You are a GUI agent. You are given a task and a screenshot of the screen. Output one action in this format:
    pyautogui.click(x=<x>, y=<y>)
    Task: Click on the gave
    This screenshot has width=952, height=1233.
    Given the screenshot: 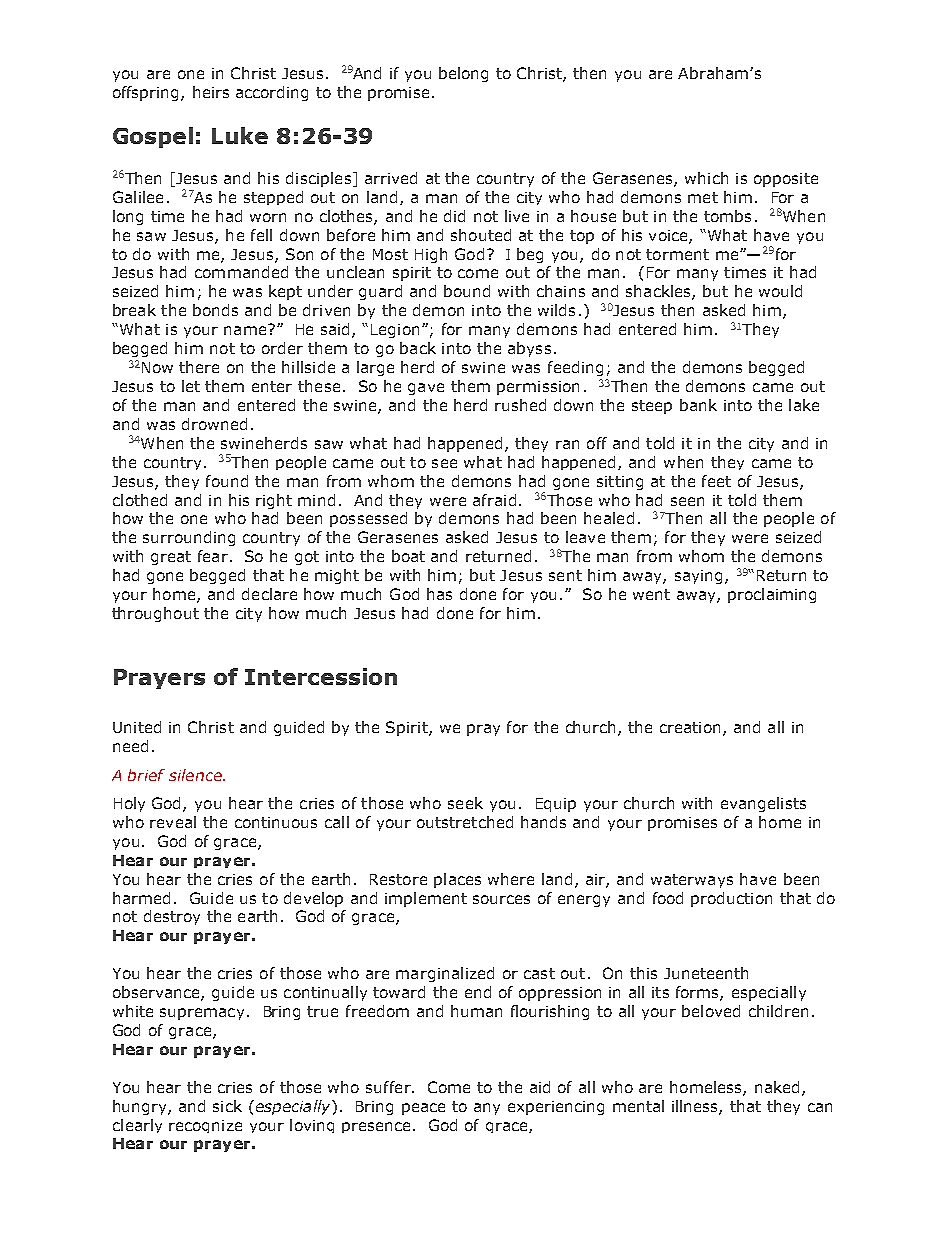 What is the action you would take?
    pyautogui.click(x=426, y=389)
